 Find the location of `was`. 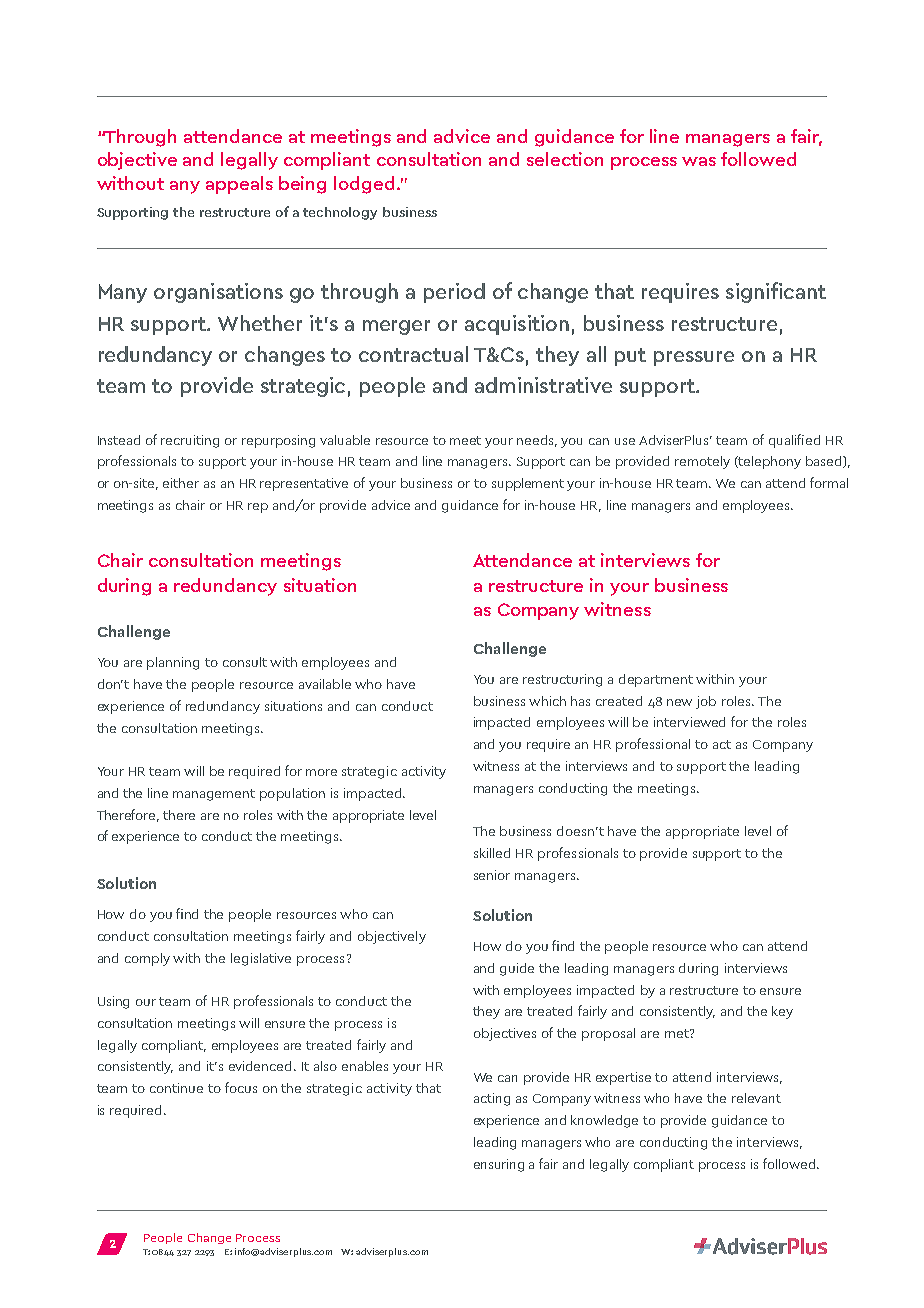

was is located at coordinates (699, 161).
